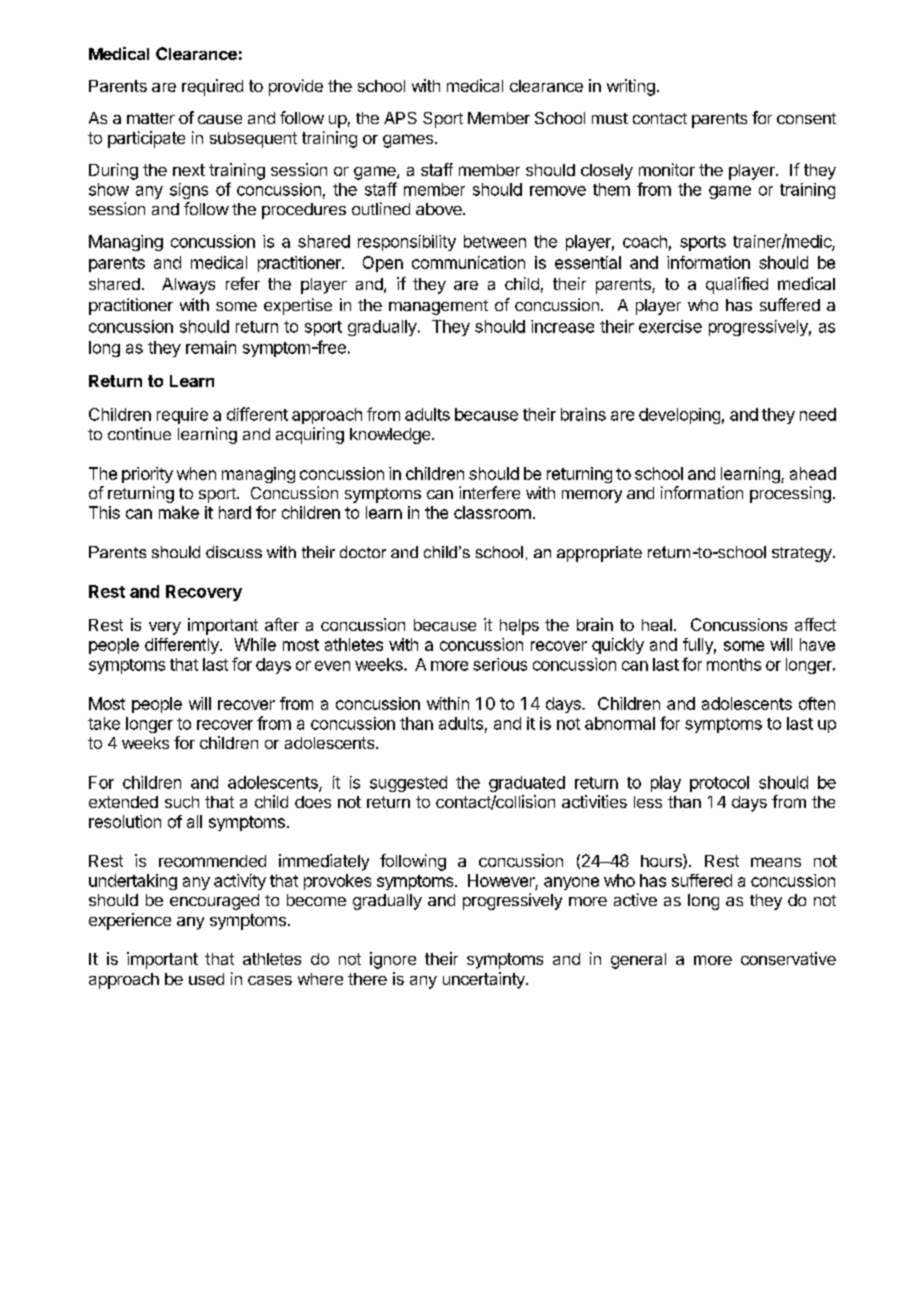 This document has height=1308, width=924. I want to click on communication, so click(468, 262).
